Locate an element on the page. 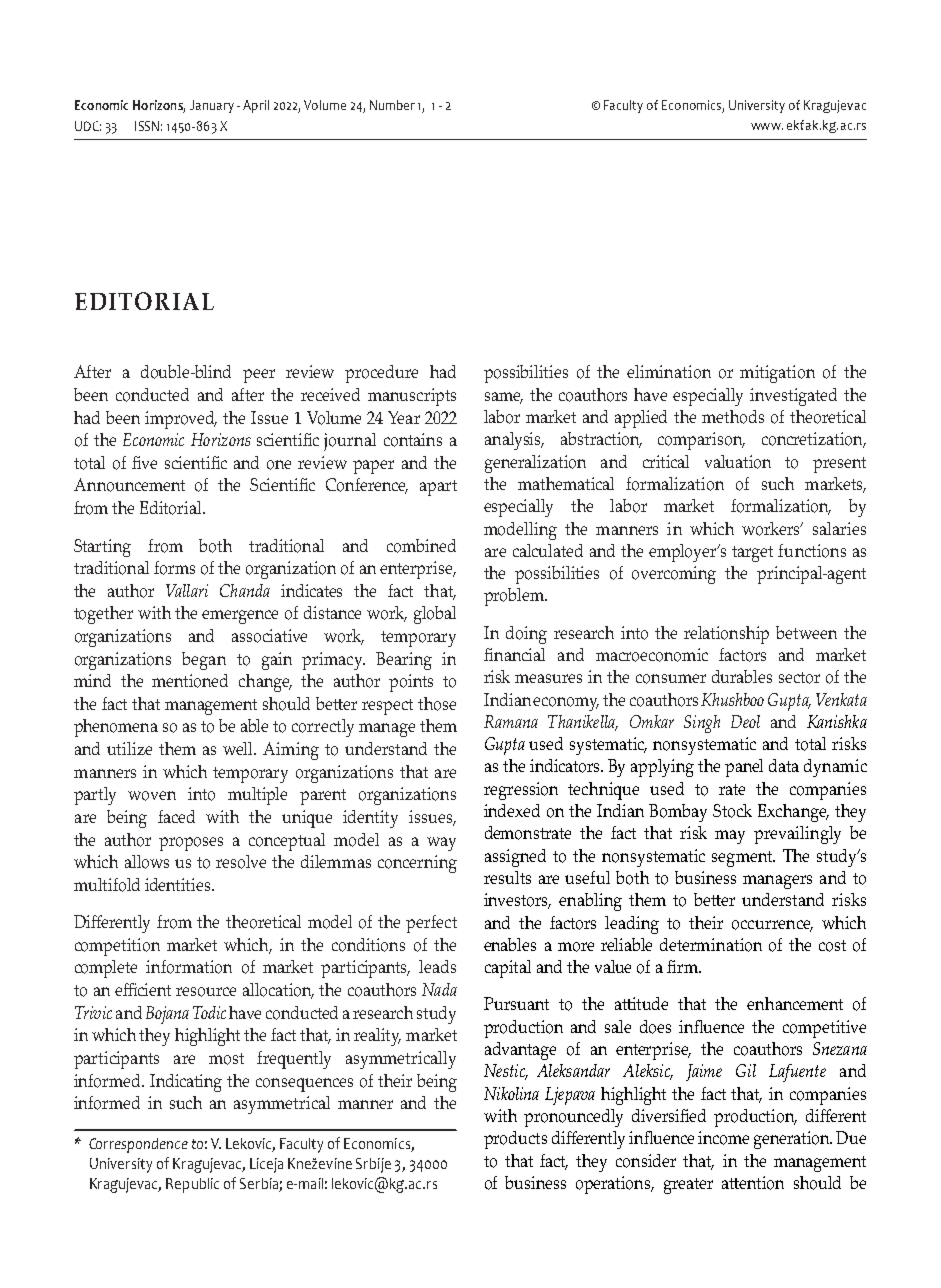 Image resolution: width=941 pixels, height=1288 pixels. generation is located at coordinates (793, 1140).
